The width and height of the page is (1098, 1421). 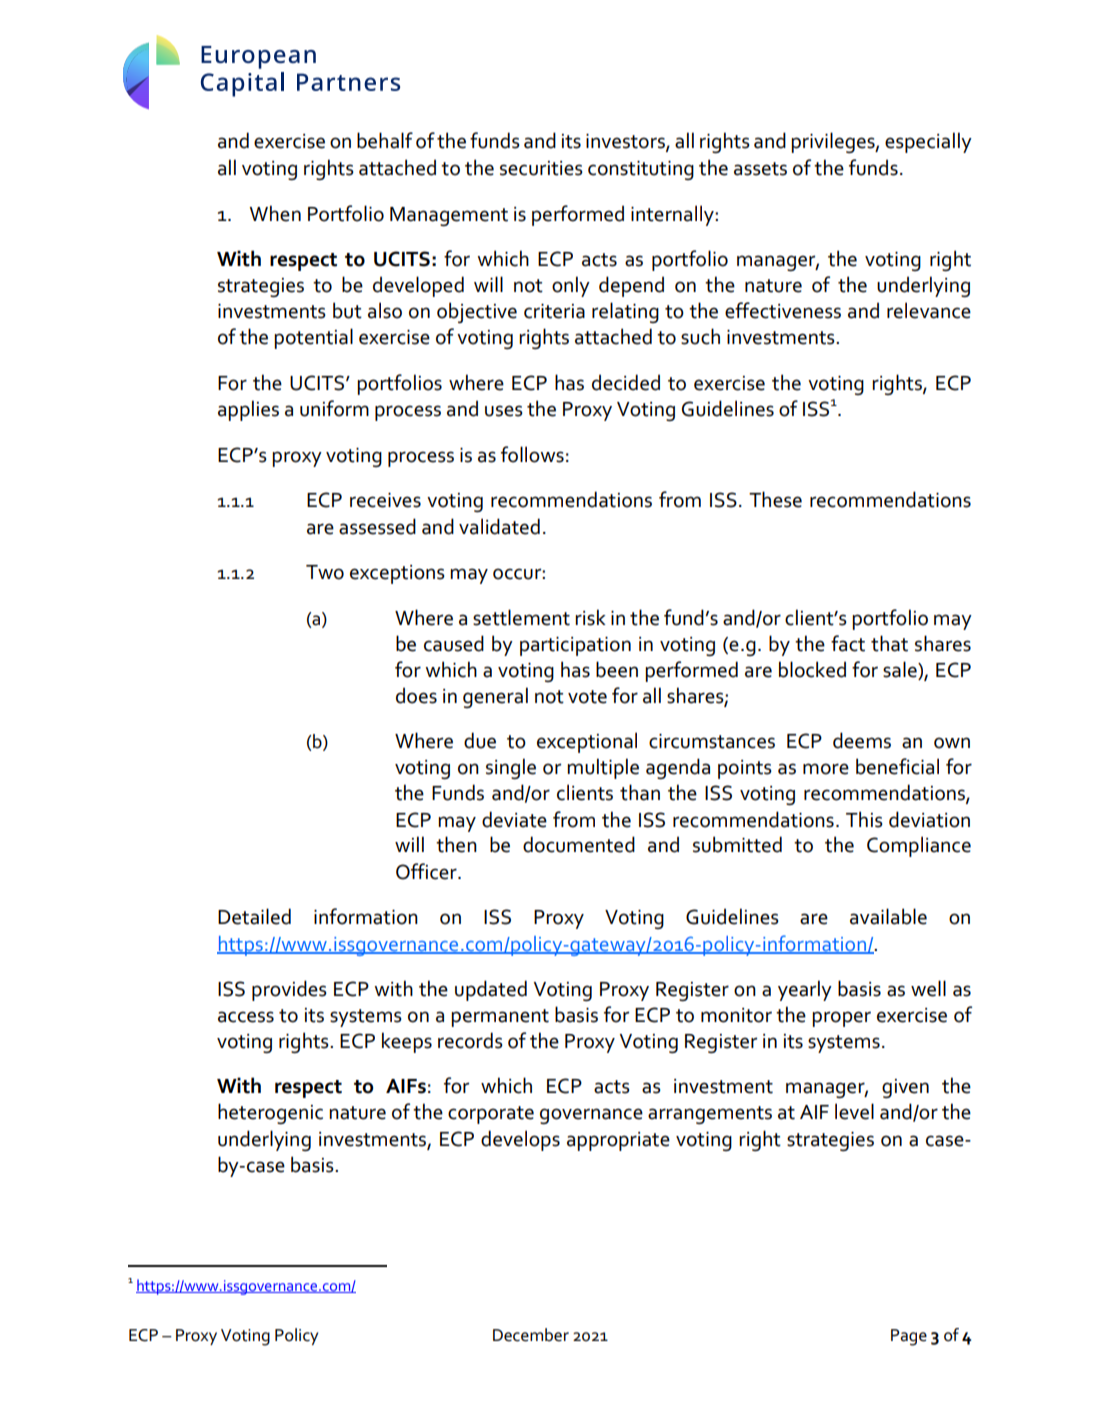 What do you see at coordinates (334, 408) in the page?
I see `uniform` at bounding box center [334, 408].
